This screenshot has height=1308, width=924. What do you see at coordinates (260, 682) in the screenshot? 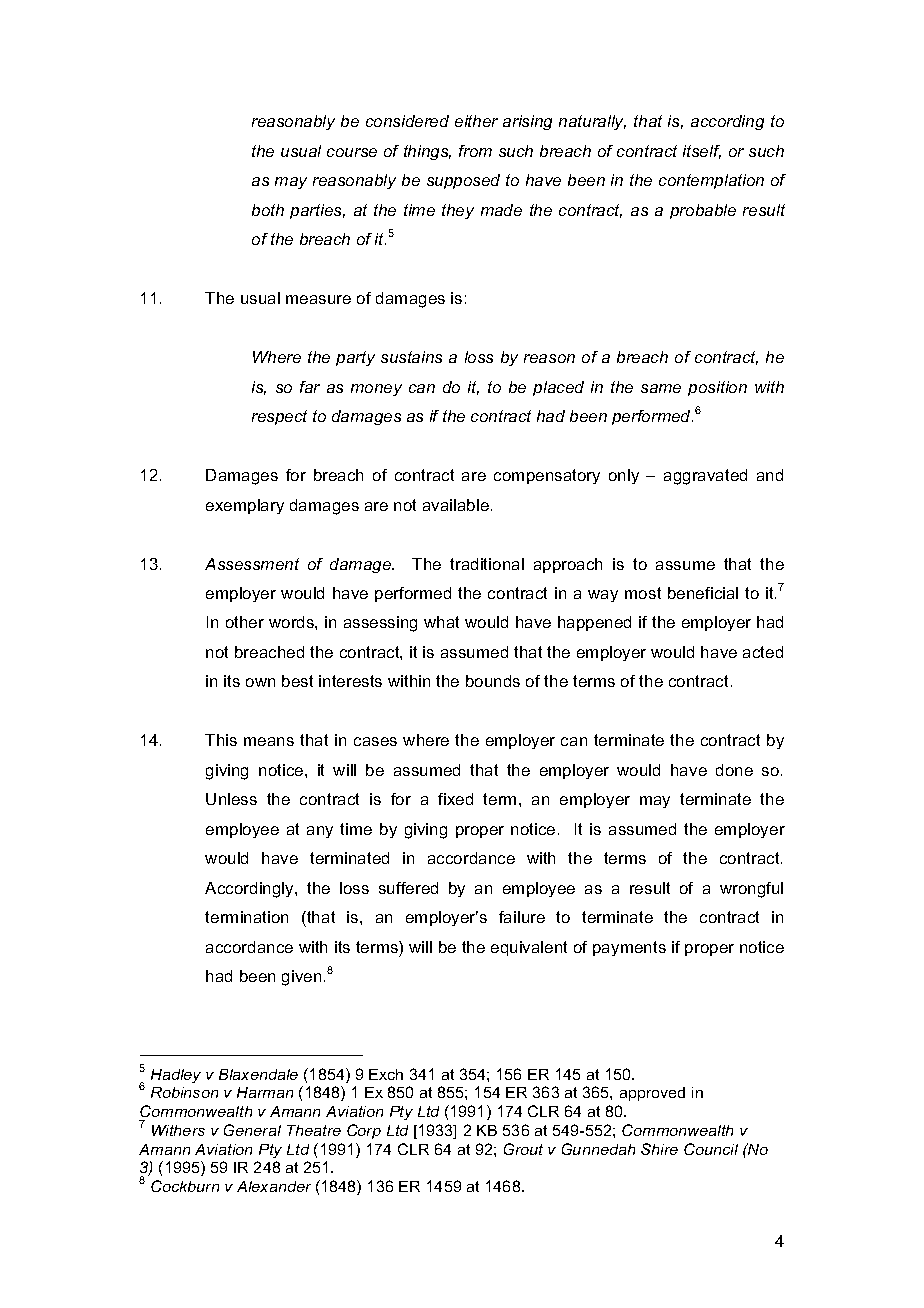
I see `own` at bounding box center [260, 682].
